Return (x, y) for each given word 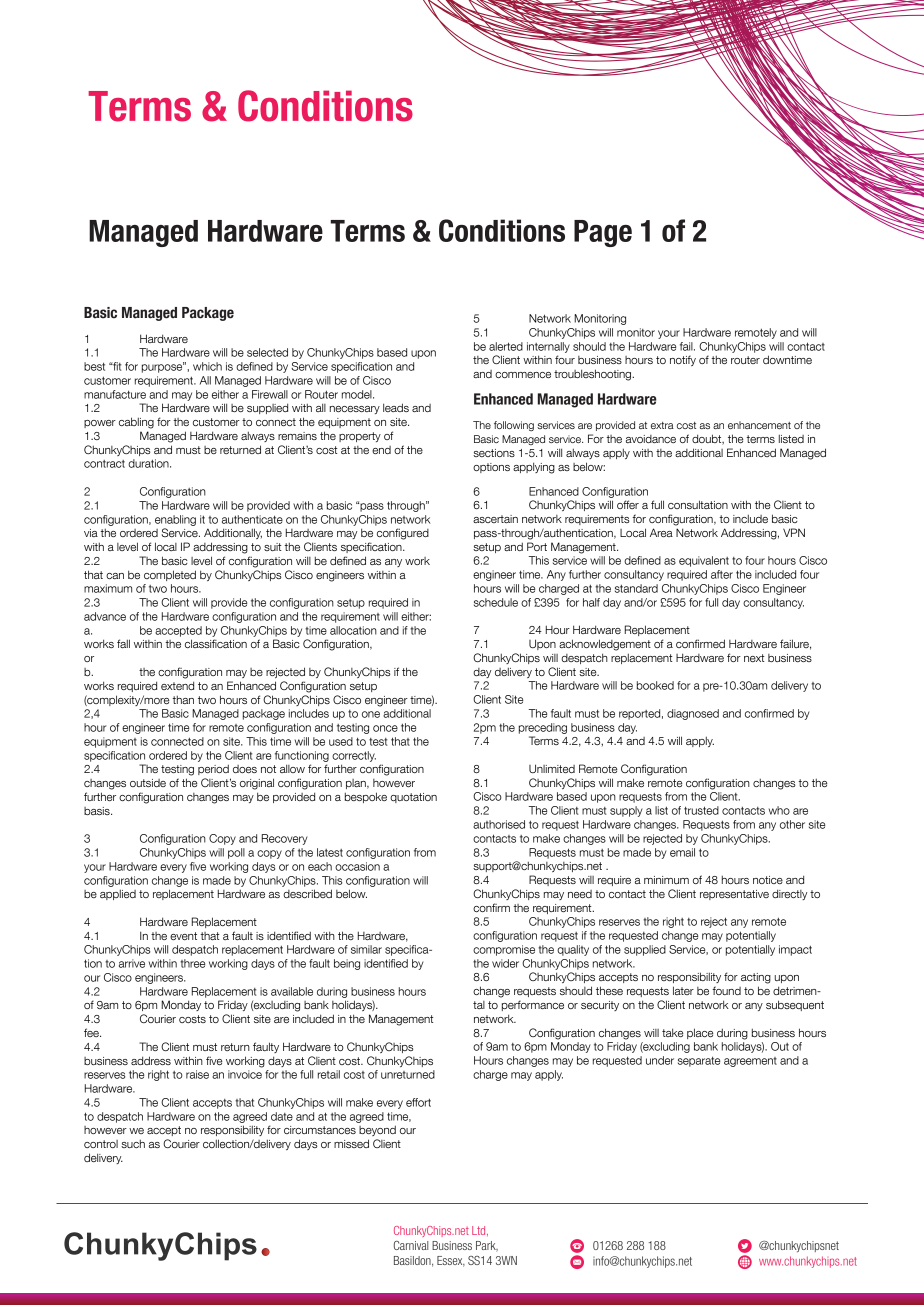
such (133, 1143)
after (722, 574)
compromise (504, 950)
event (183, 936)
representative (734, 895)
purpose (163, 367)
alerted (506, 346)
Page (603, 233)
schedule (496, 602)
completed (170, 575)
